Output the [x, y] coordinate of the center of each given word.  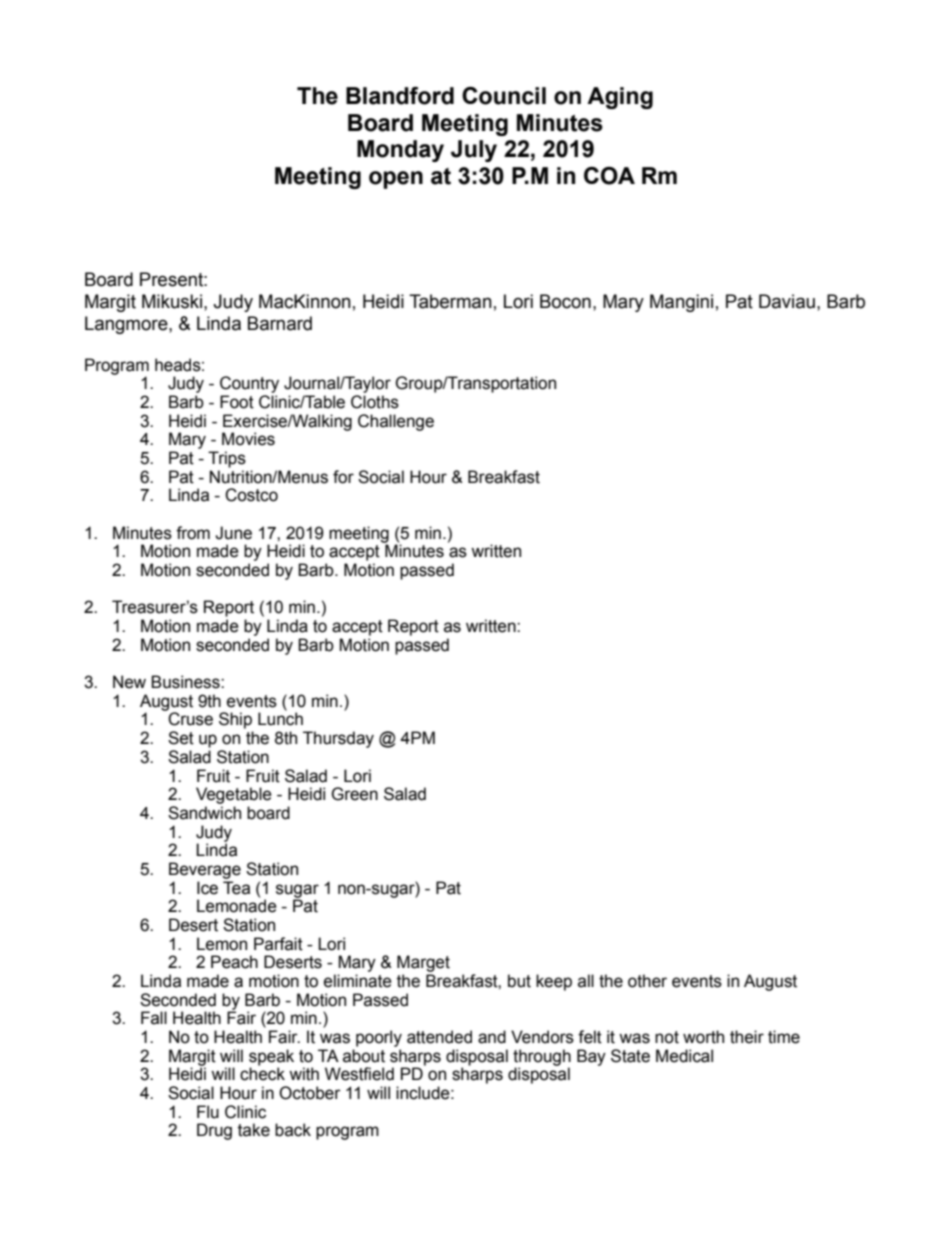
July [474, 151]
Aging [620, 98]
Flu [208, 1112]
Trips [227, 459]
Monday [400, 151]
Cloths [375, 402]
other [647, 981]
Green [354, 794]
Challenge [396, 422]
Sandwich [204, 813]
